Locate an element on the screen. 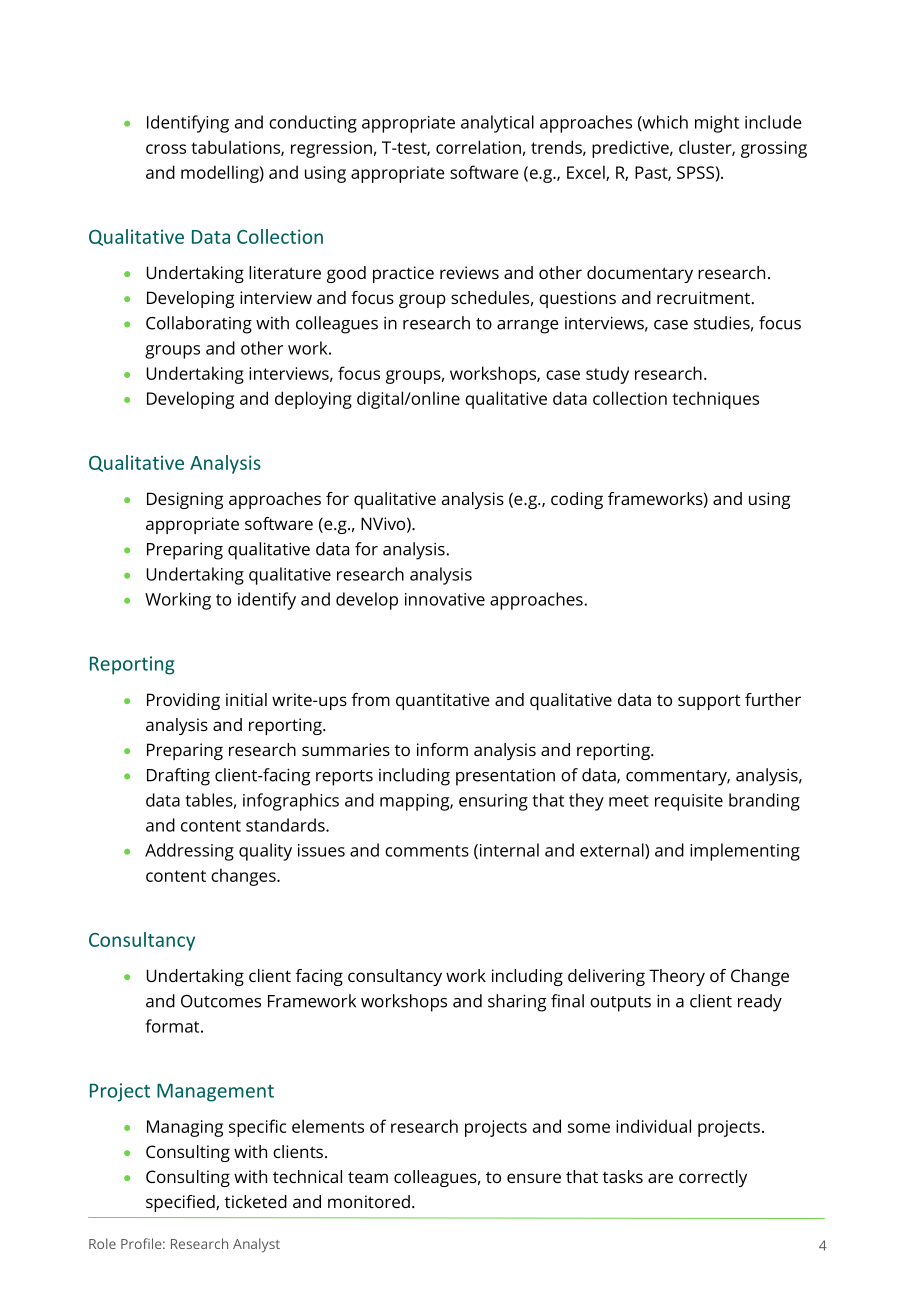 This screenshot has width=924, height=1308. specified is located at coordinates (181, 1203).
